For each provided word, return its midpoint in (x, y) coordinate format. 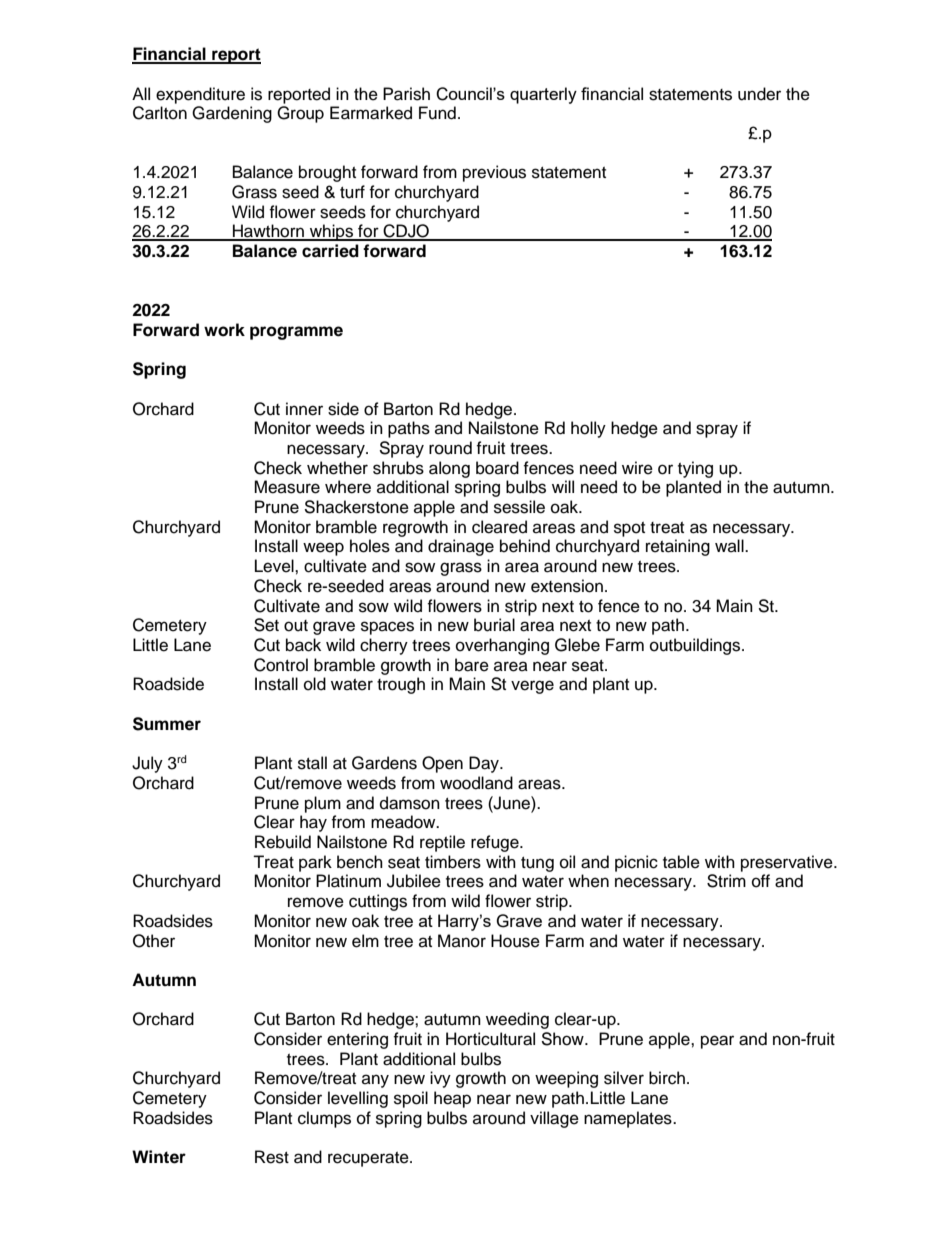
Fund (437, 113)
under (759, 94)
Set (266, 625)
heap (452, 1099)
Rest (272, 1157)
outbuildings (696, 646)
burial (494, 625)
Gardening (232, 114)
